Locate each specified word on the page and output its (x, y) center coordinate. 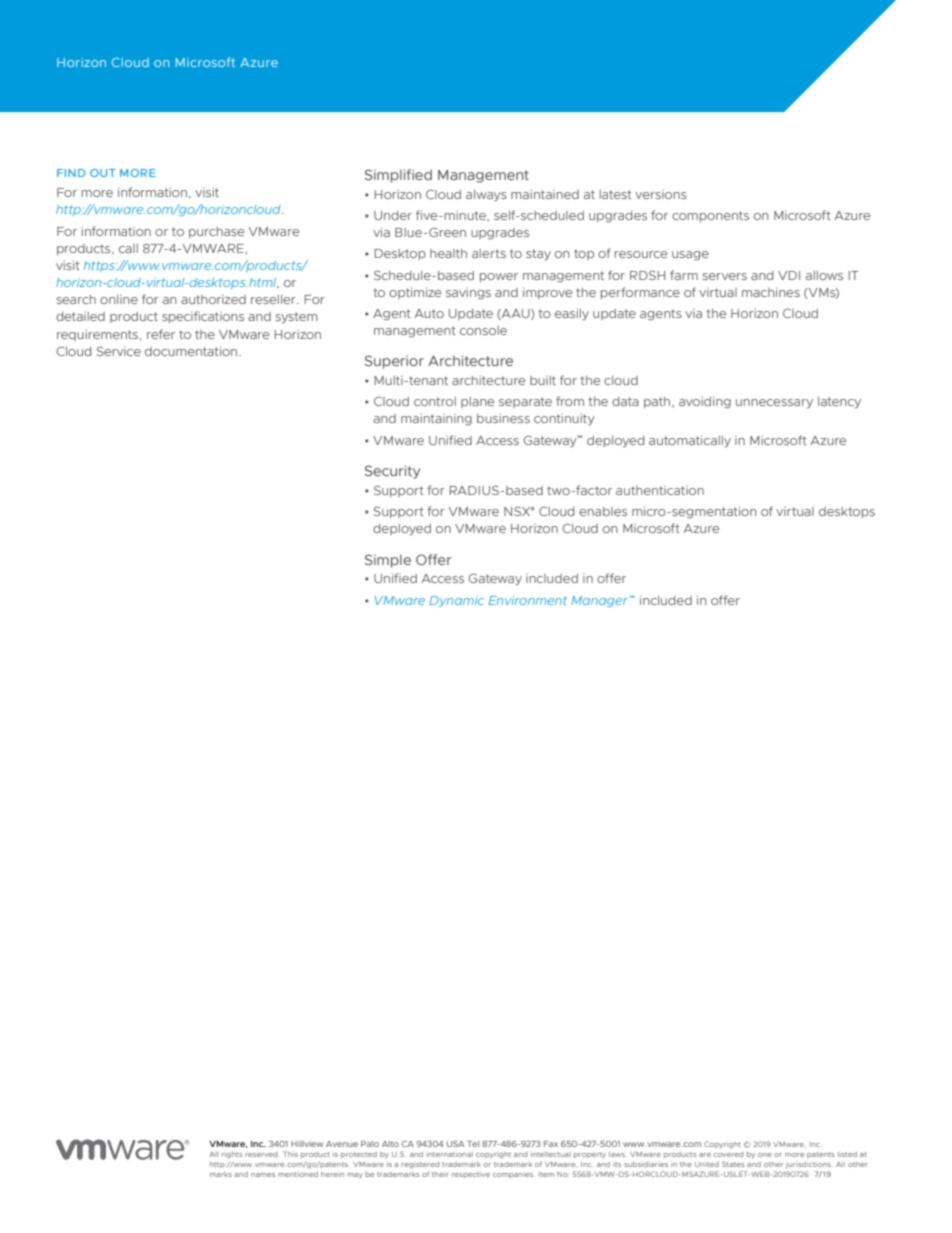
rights (232, 1155)
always (486, 195)
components (710, 216)
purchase (216, 232)
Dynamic (456, 601)
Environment (528, 600)
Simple (388, 561)
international (449, 1154)
